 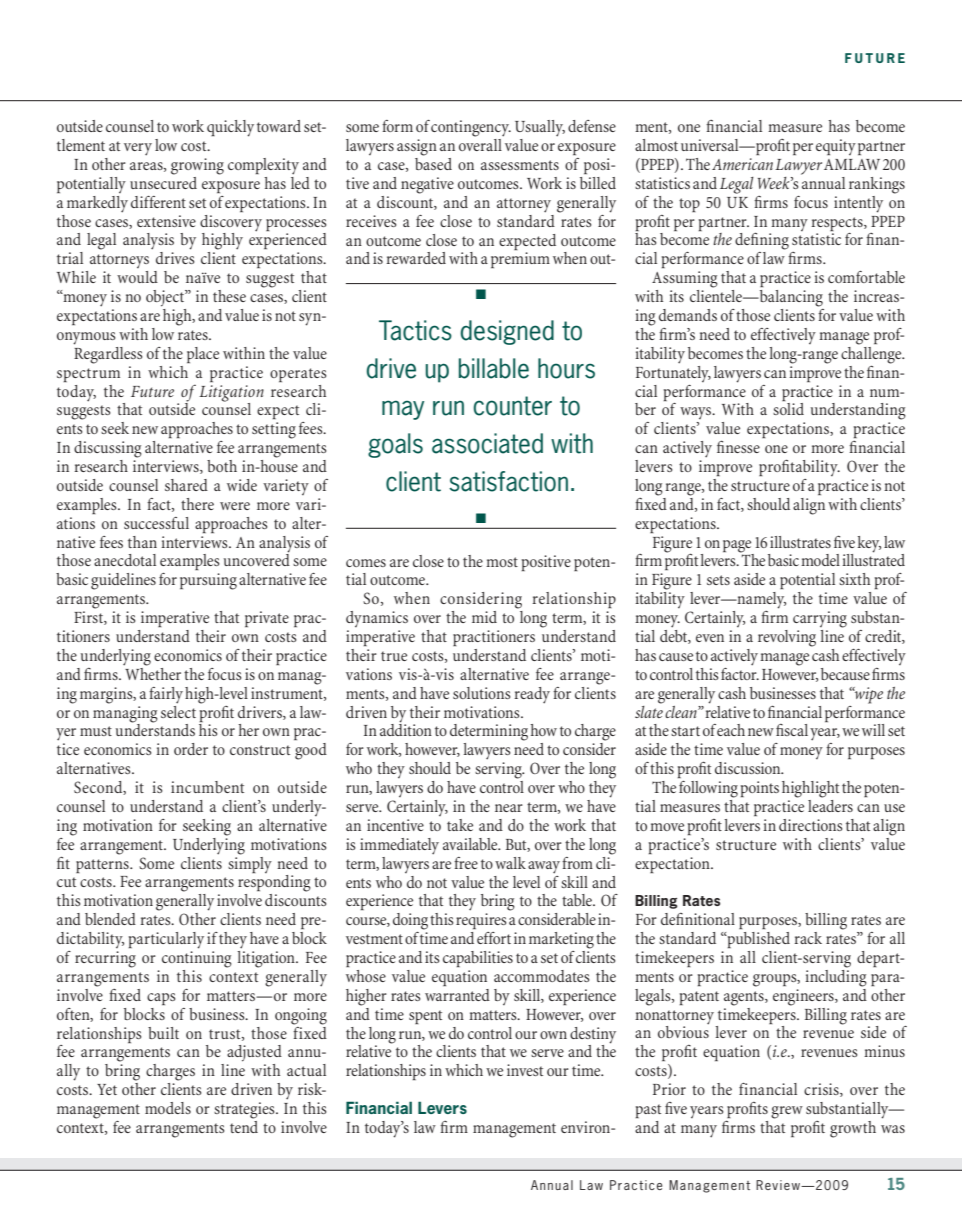 I want to click on contingency, so click(x=471, y=128).
